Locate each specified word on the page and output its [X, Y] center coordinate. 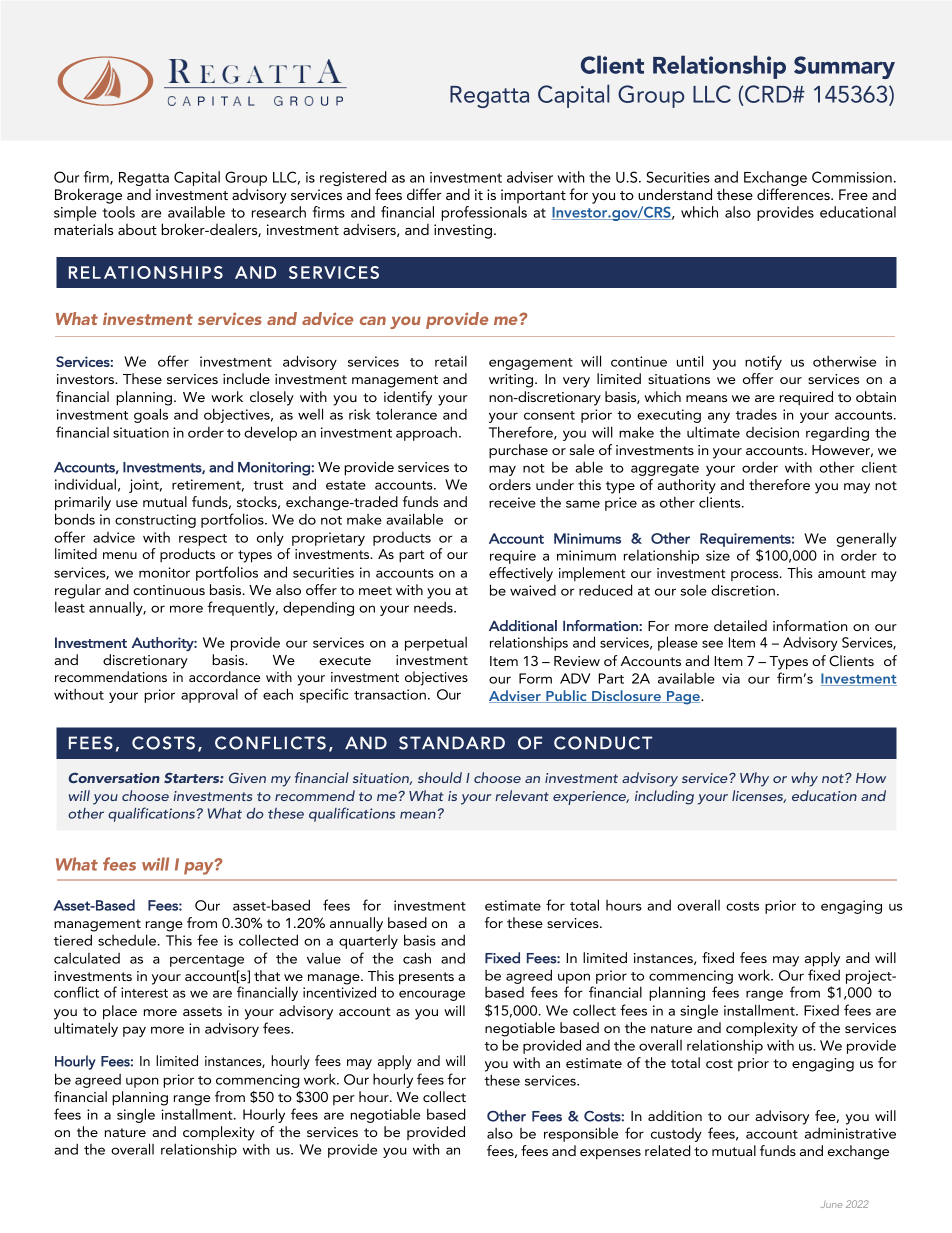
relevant [522, 795]
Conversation [114, 777]
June [831, 1205]
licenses [759, 796]
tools [119, 212]
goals [151, 415]
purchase [518, 451]
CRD [768, 94]
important [533, 196]
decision [772, 432]
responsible [581, 1134]
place [120, 1012]
